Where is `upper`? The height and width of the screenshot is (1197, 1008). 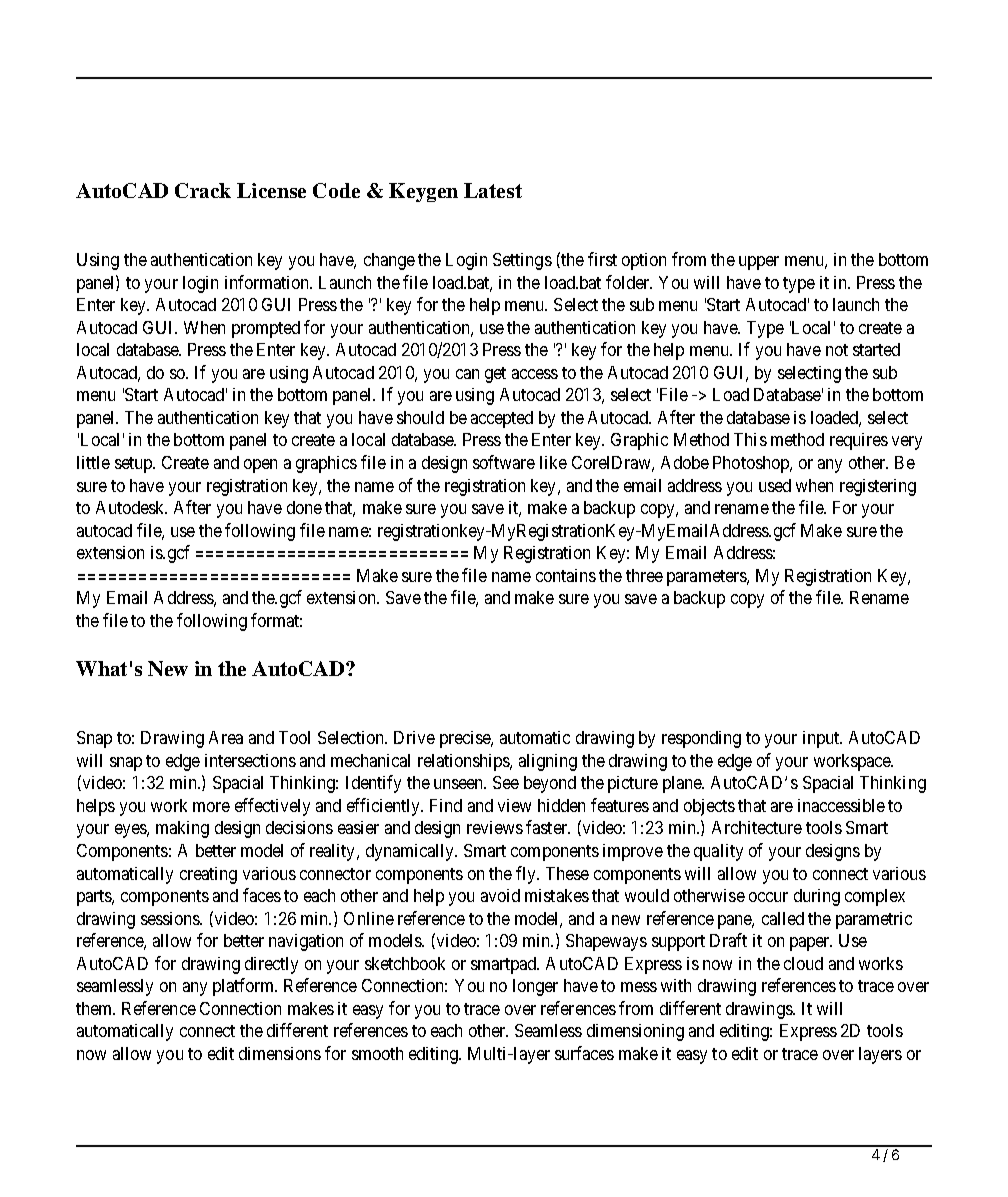 upper is located at coordinates (759, 263).
